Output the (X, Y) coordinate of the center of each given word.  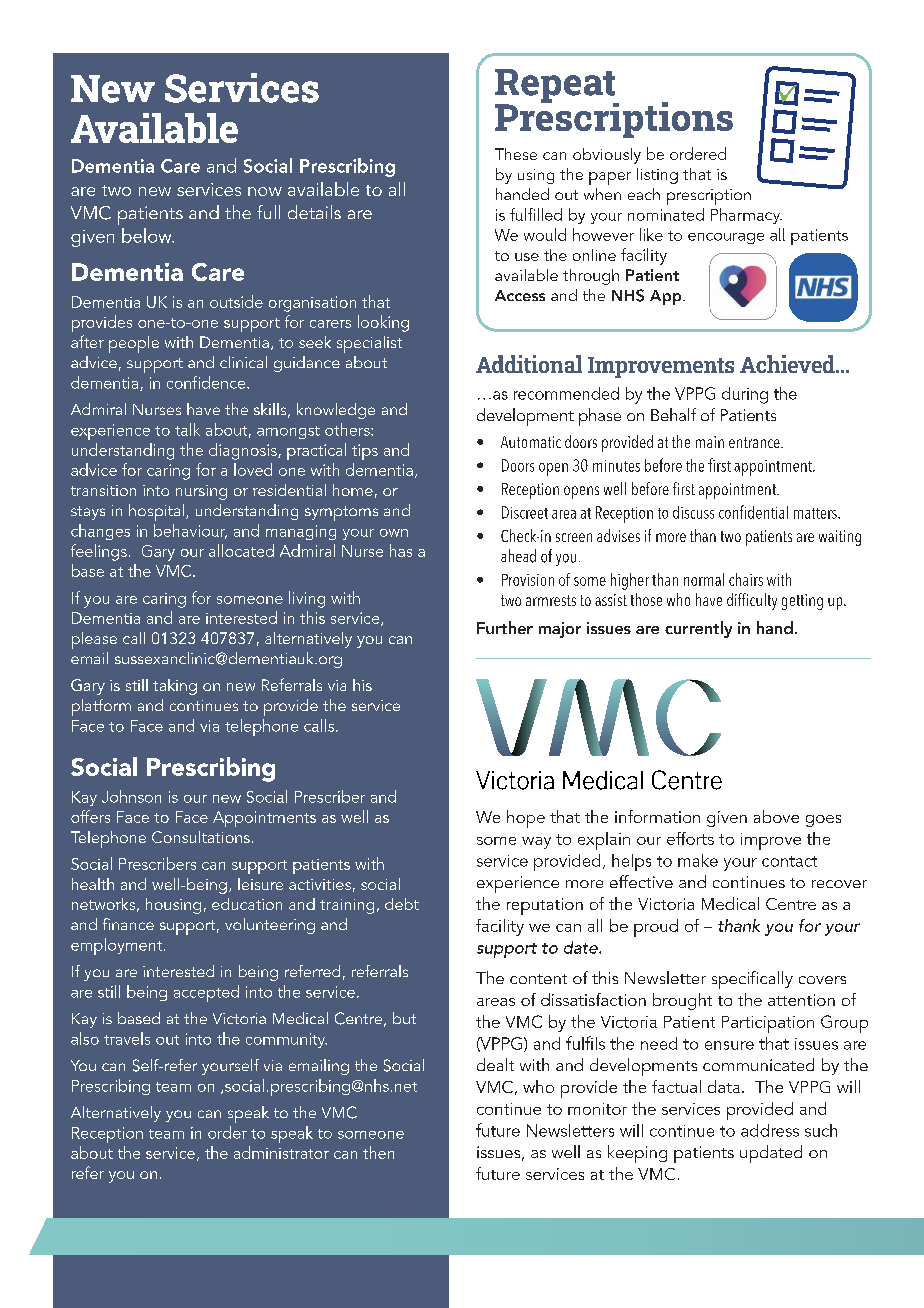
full (268, 212)
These (516, 154)
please (94, 640)
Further (505, 627)
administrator (281, 1152)
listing (657, 176)
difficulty (752, 601)
